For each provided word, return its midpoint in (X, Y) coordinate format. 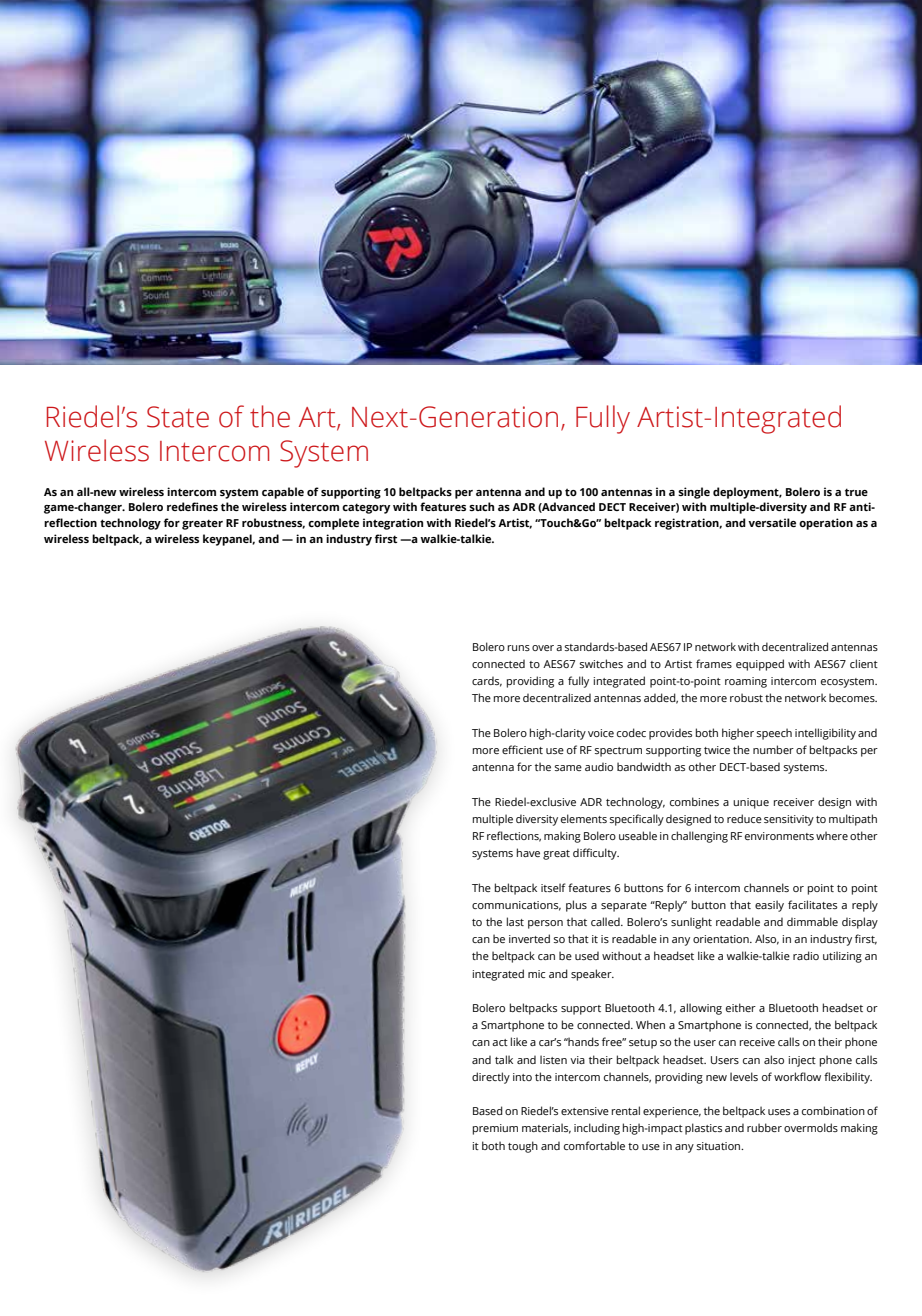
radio (806, 955)
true (856, 492)
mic (536, 974)
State (178, 417)
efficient (522, 749)
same (568, 768)
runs (518, 648)
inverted (529, 938)
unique (751, 803)
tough (523, 1147)
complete (333, 524)
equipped (760, 665)
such (481, 506)
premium (495, 1129)
